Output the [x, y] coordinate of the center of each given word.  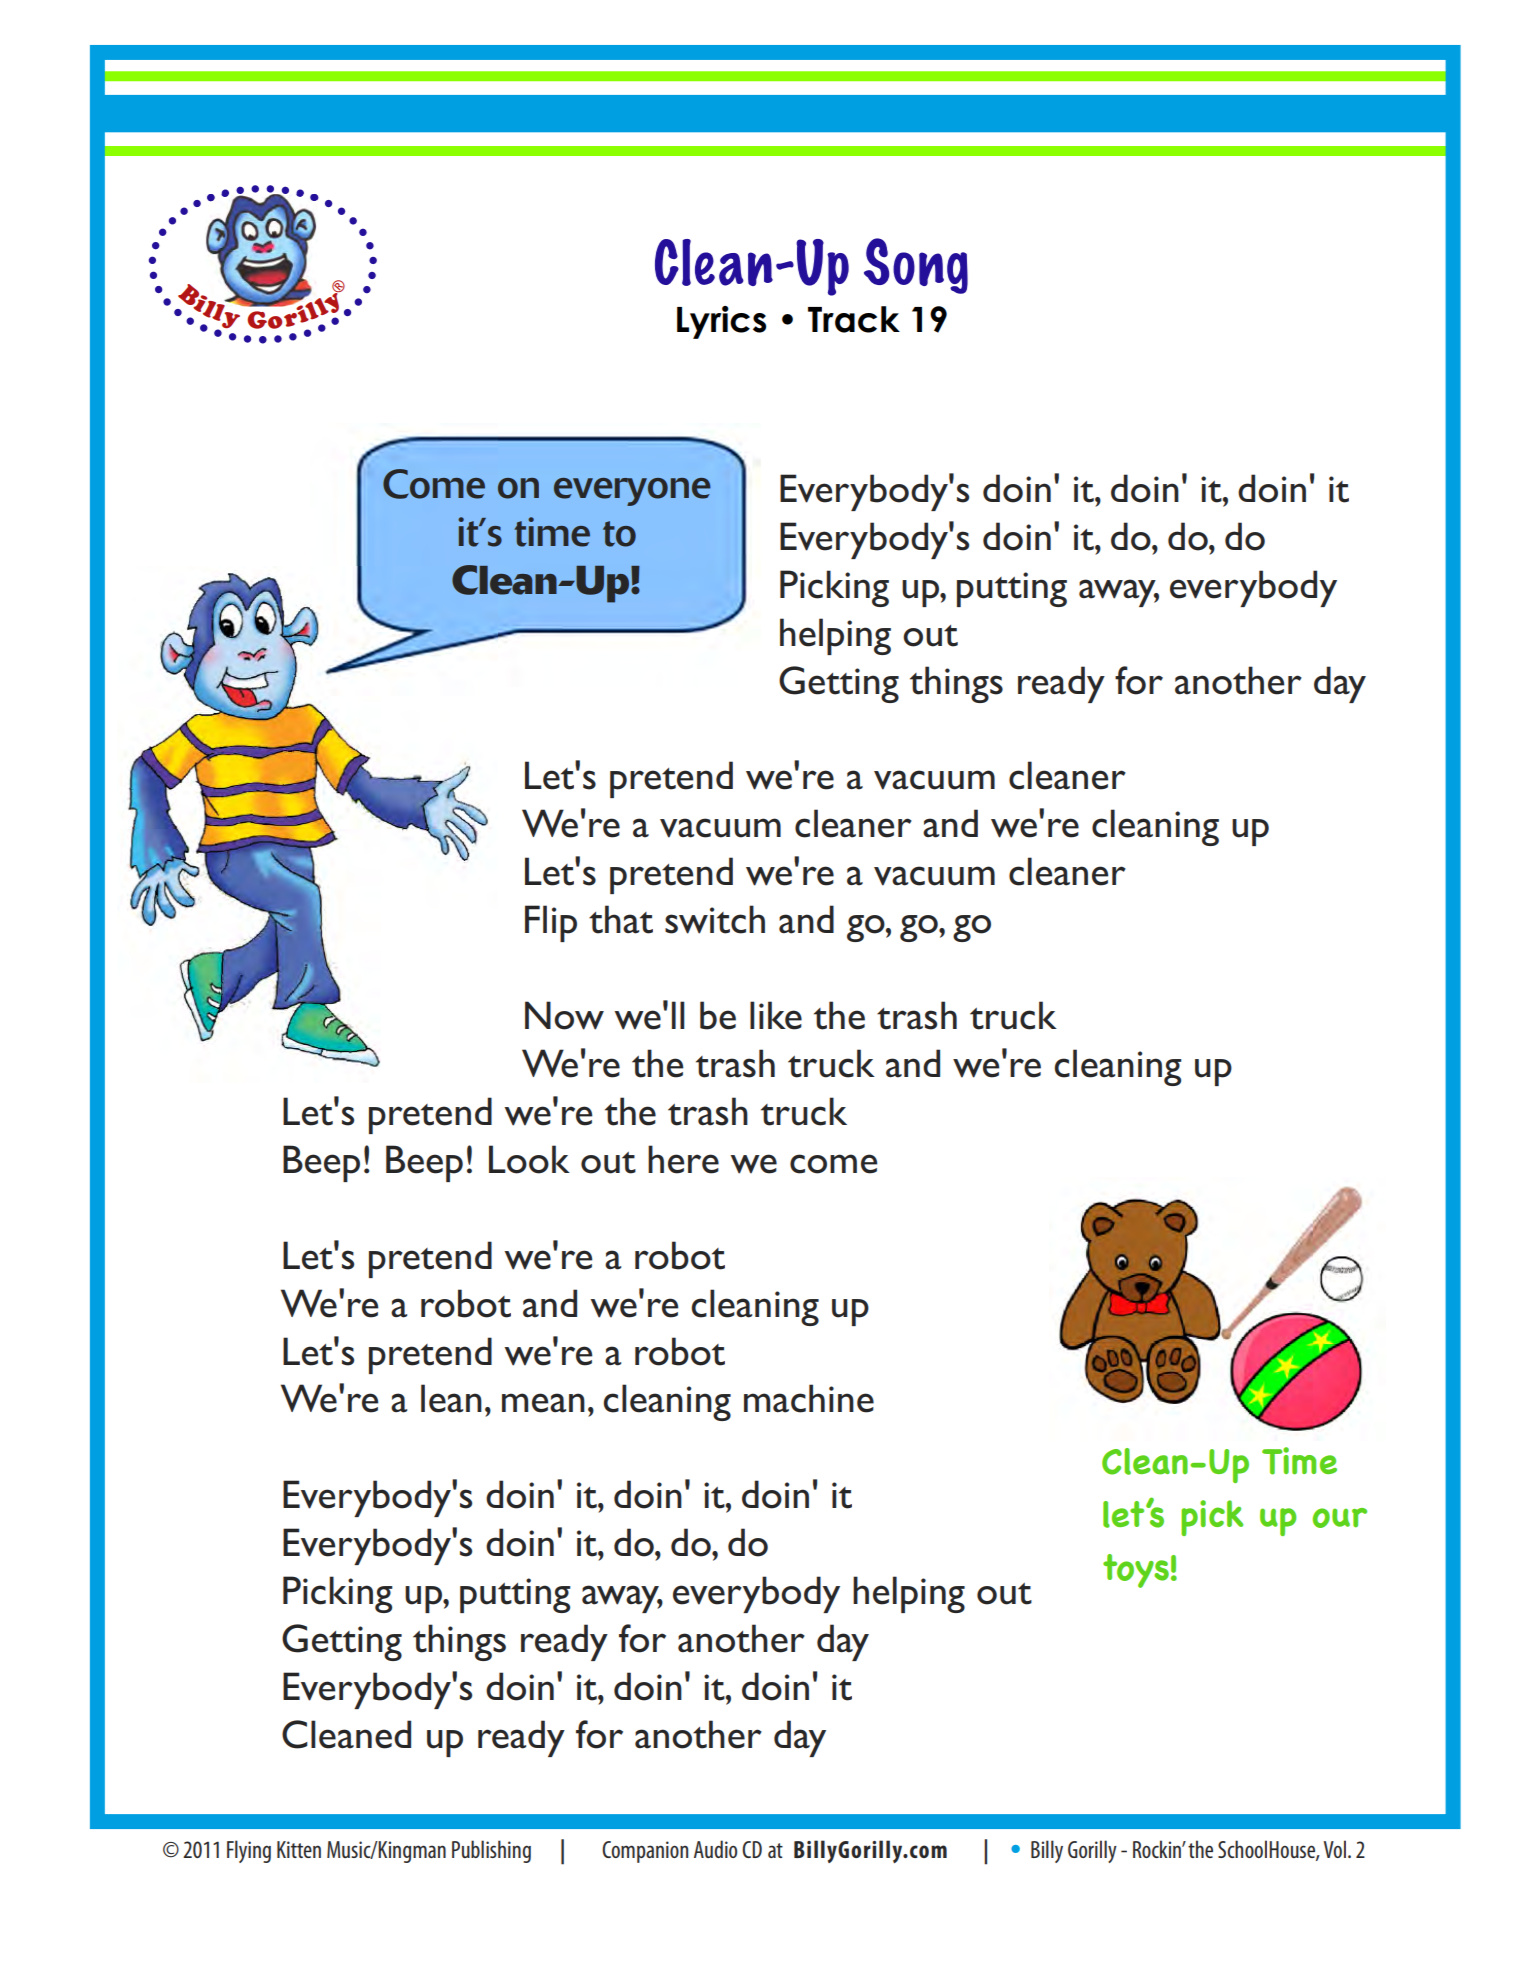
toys [1136, 1571]
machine [809, 1398]
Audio [715, 1849]
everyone [632, 492]
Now [564, 1015]
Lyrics [721, 322]
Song [916, 266]
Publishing [491, 1851]
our [1339, 1518]
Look [529, 1159]
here [683, 1159]
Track [854, 319]
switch [715, 919]
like [776, 1015]
